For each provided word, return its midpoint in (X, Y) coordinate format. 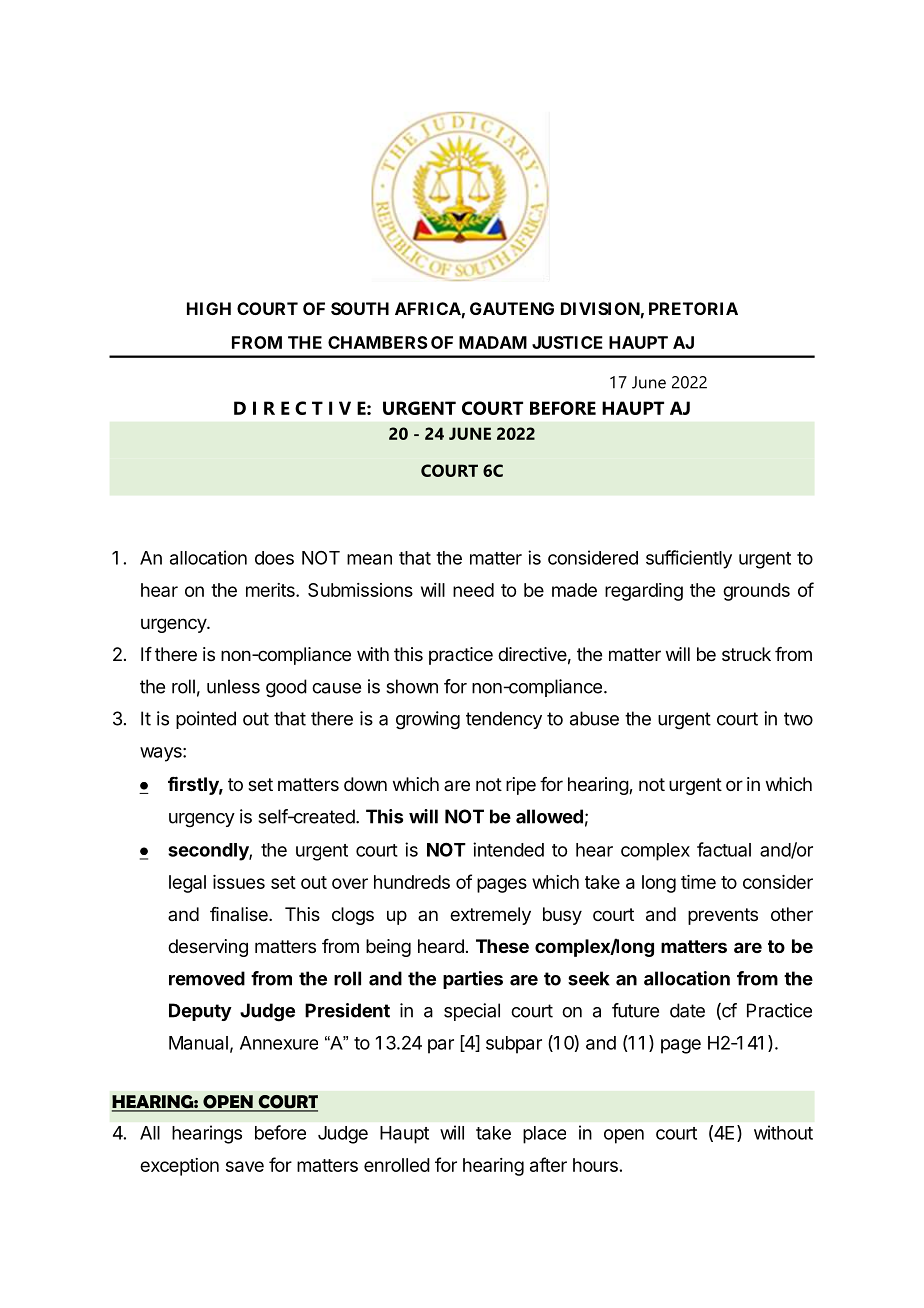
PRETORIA (693, 308)
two (798, 719)
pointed (206, 720)
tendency (504, 720)
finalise (240, 914)
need (473, 590)
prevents (723, 916)
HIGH (209, 308)
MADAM (493, 342)
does (274, 558)
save (245, 1166)
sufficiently (689, 559)
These (502, 946)
